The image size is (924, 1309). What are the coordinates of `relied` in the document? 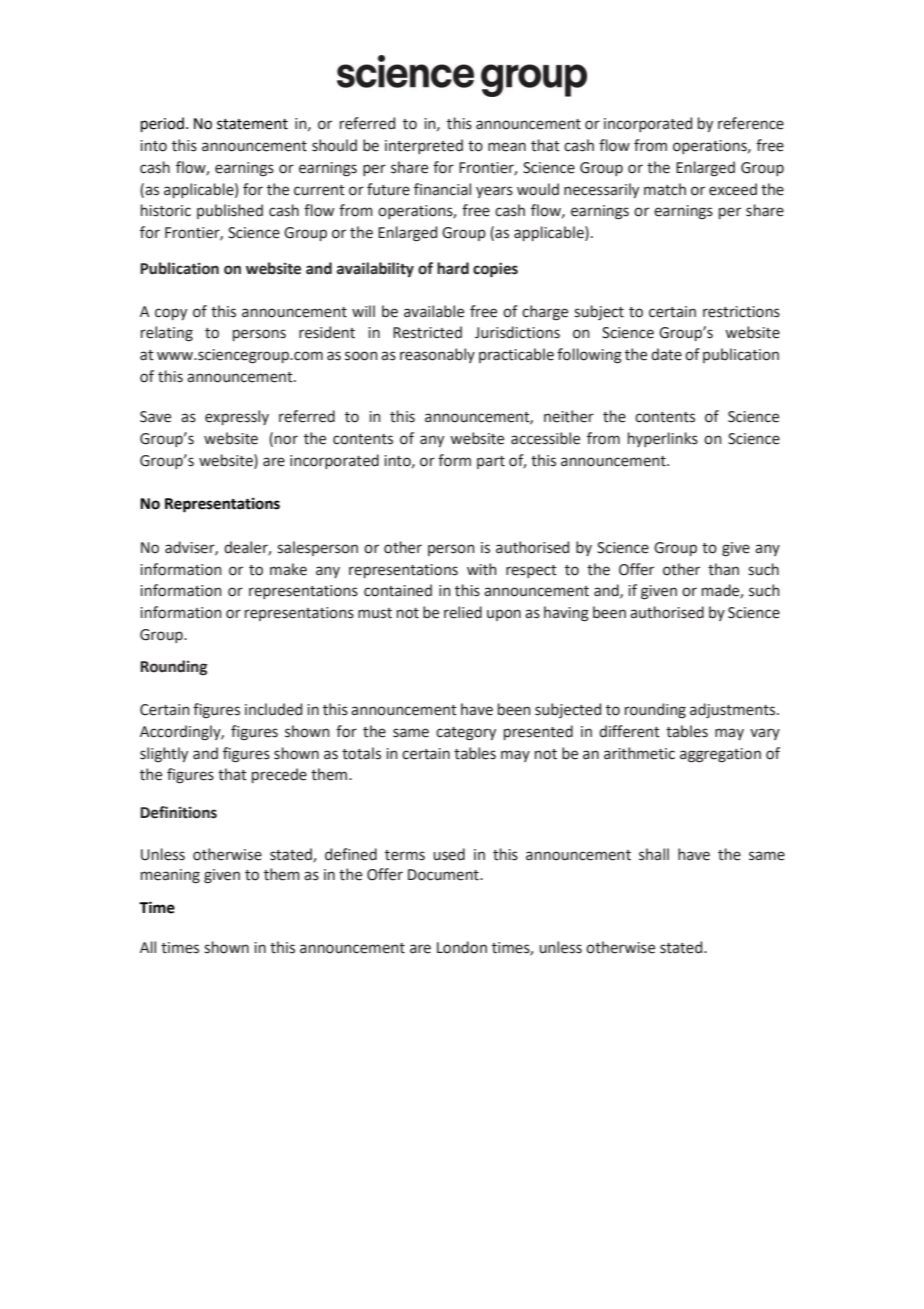 It's located at (463, 612).
